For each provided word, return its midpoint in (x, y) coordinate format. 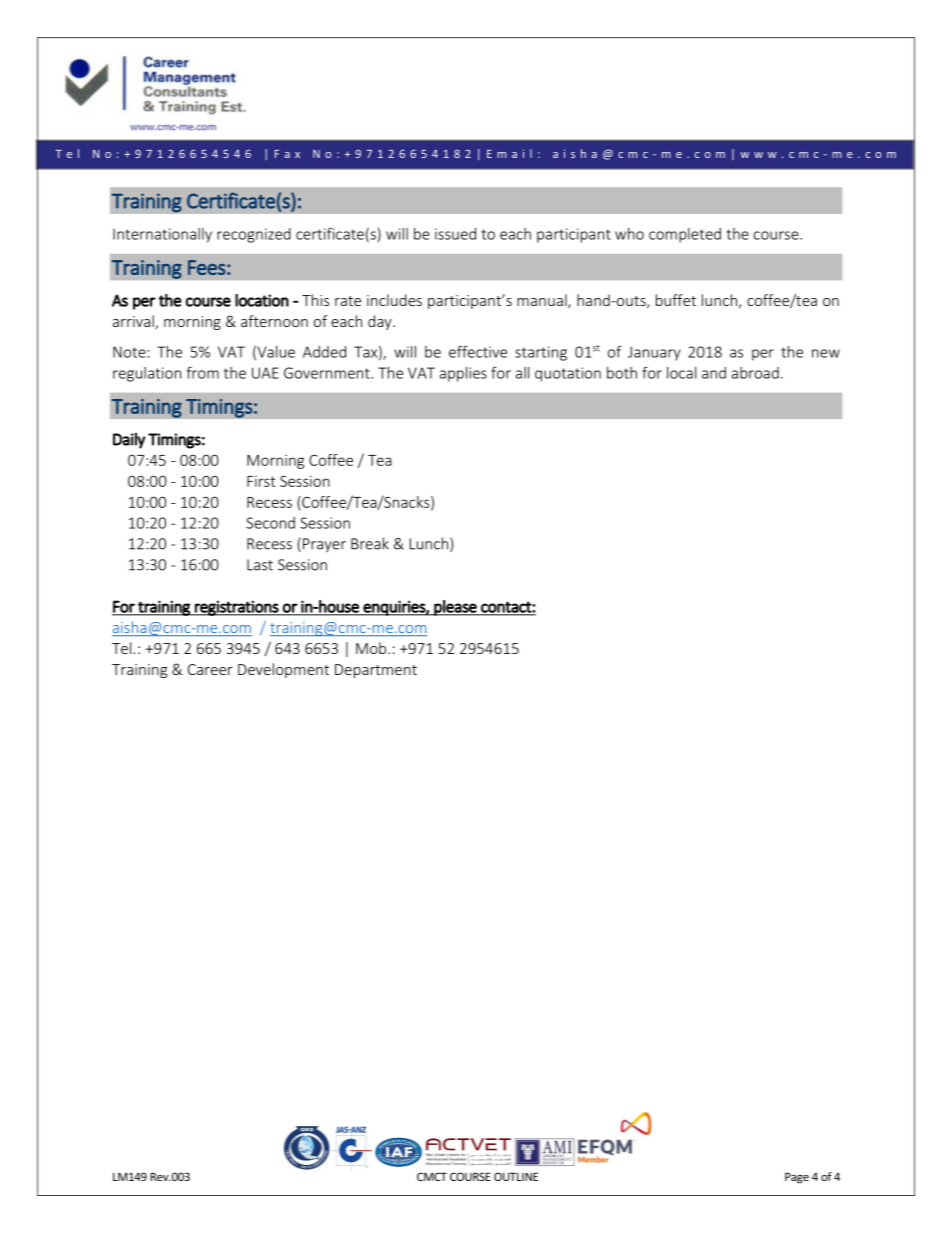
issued (455, 234)
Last (260, 565)
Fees (207, 267)
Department (376, 671)
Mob (371, 648)
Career (210, 669)
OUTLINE (516, 1176)
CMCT (432, 1176)
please (455, 608)
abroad (755, 373)
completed (685, 235)
